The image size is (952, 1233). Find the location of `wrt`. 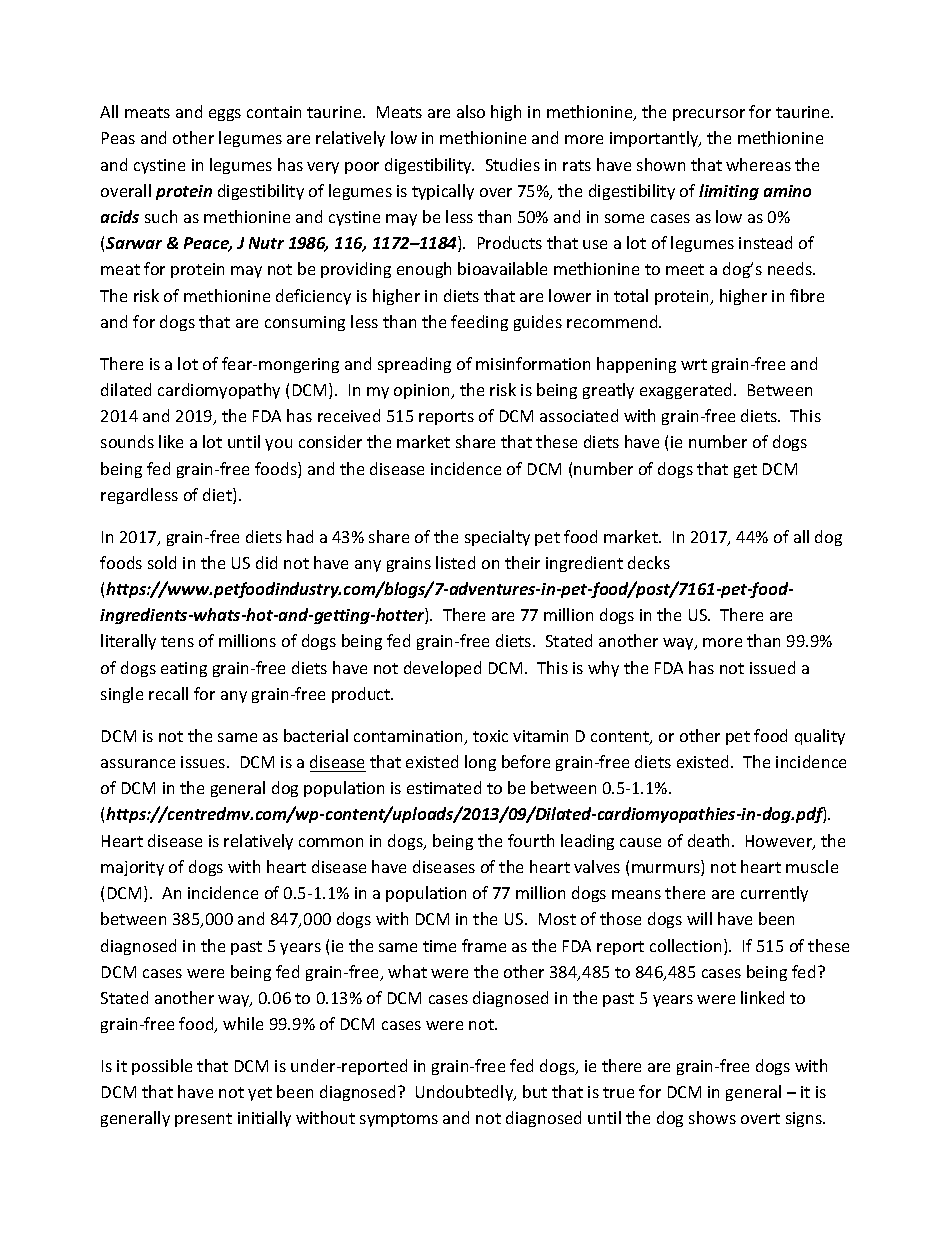

wrt is located at coordinates (694, 364).
